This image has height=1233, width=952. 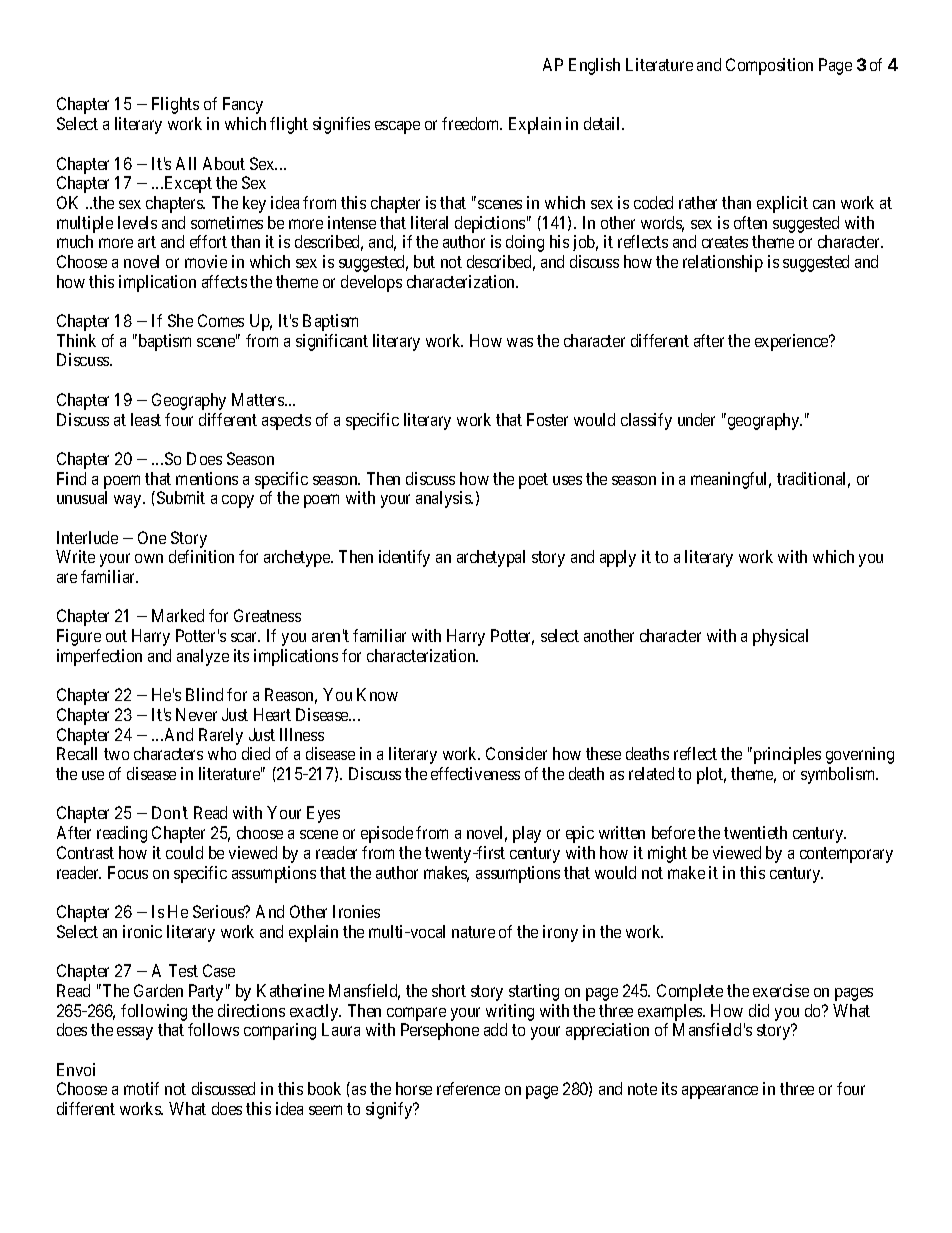 I want to click on Marked, so click(x=178, y=615).
